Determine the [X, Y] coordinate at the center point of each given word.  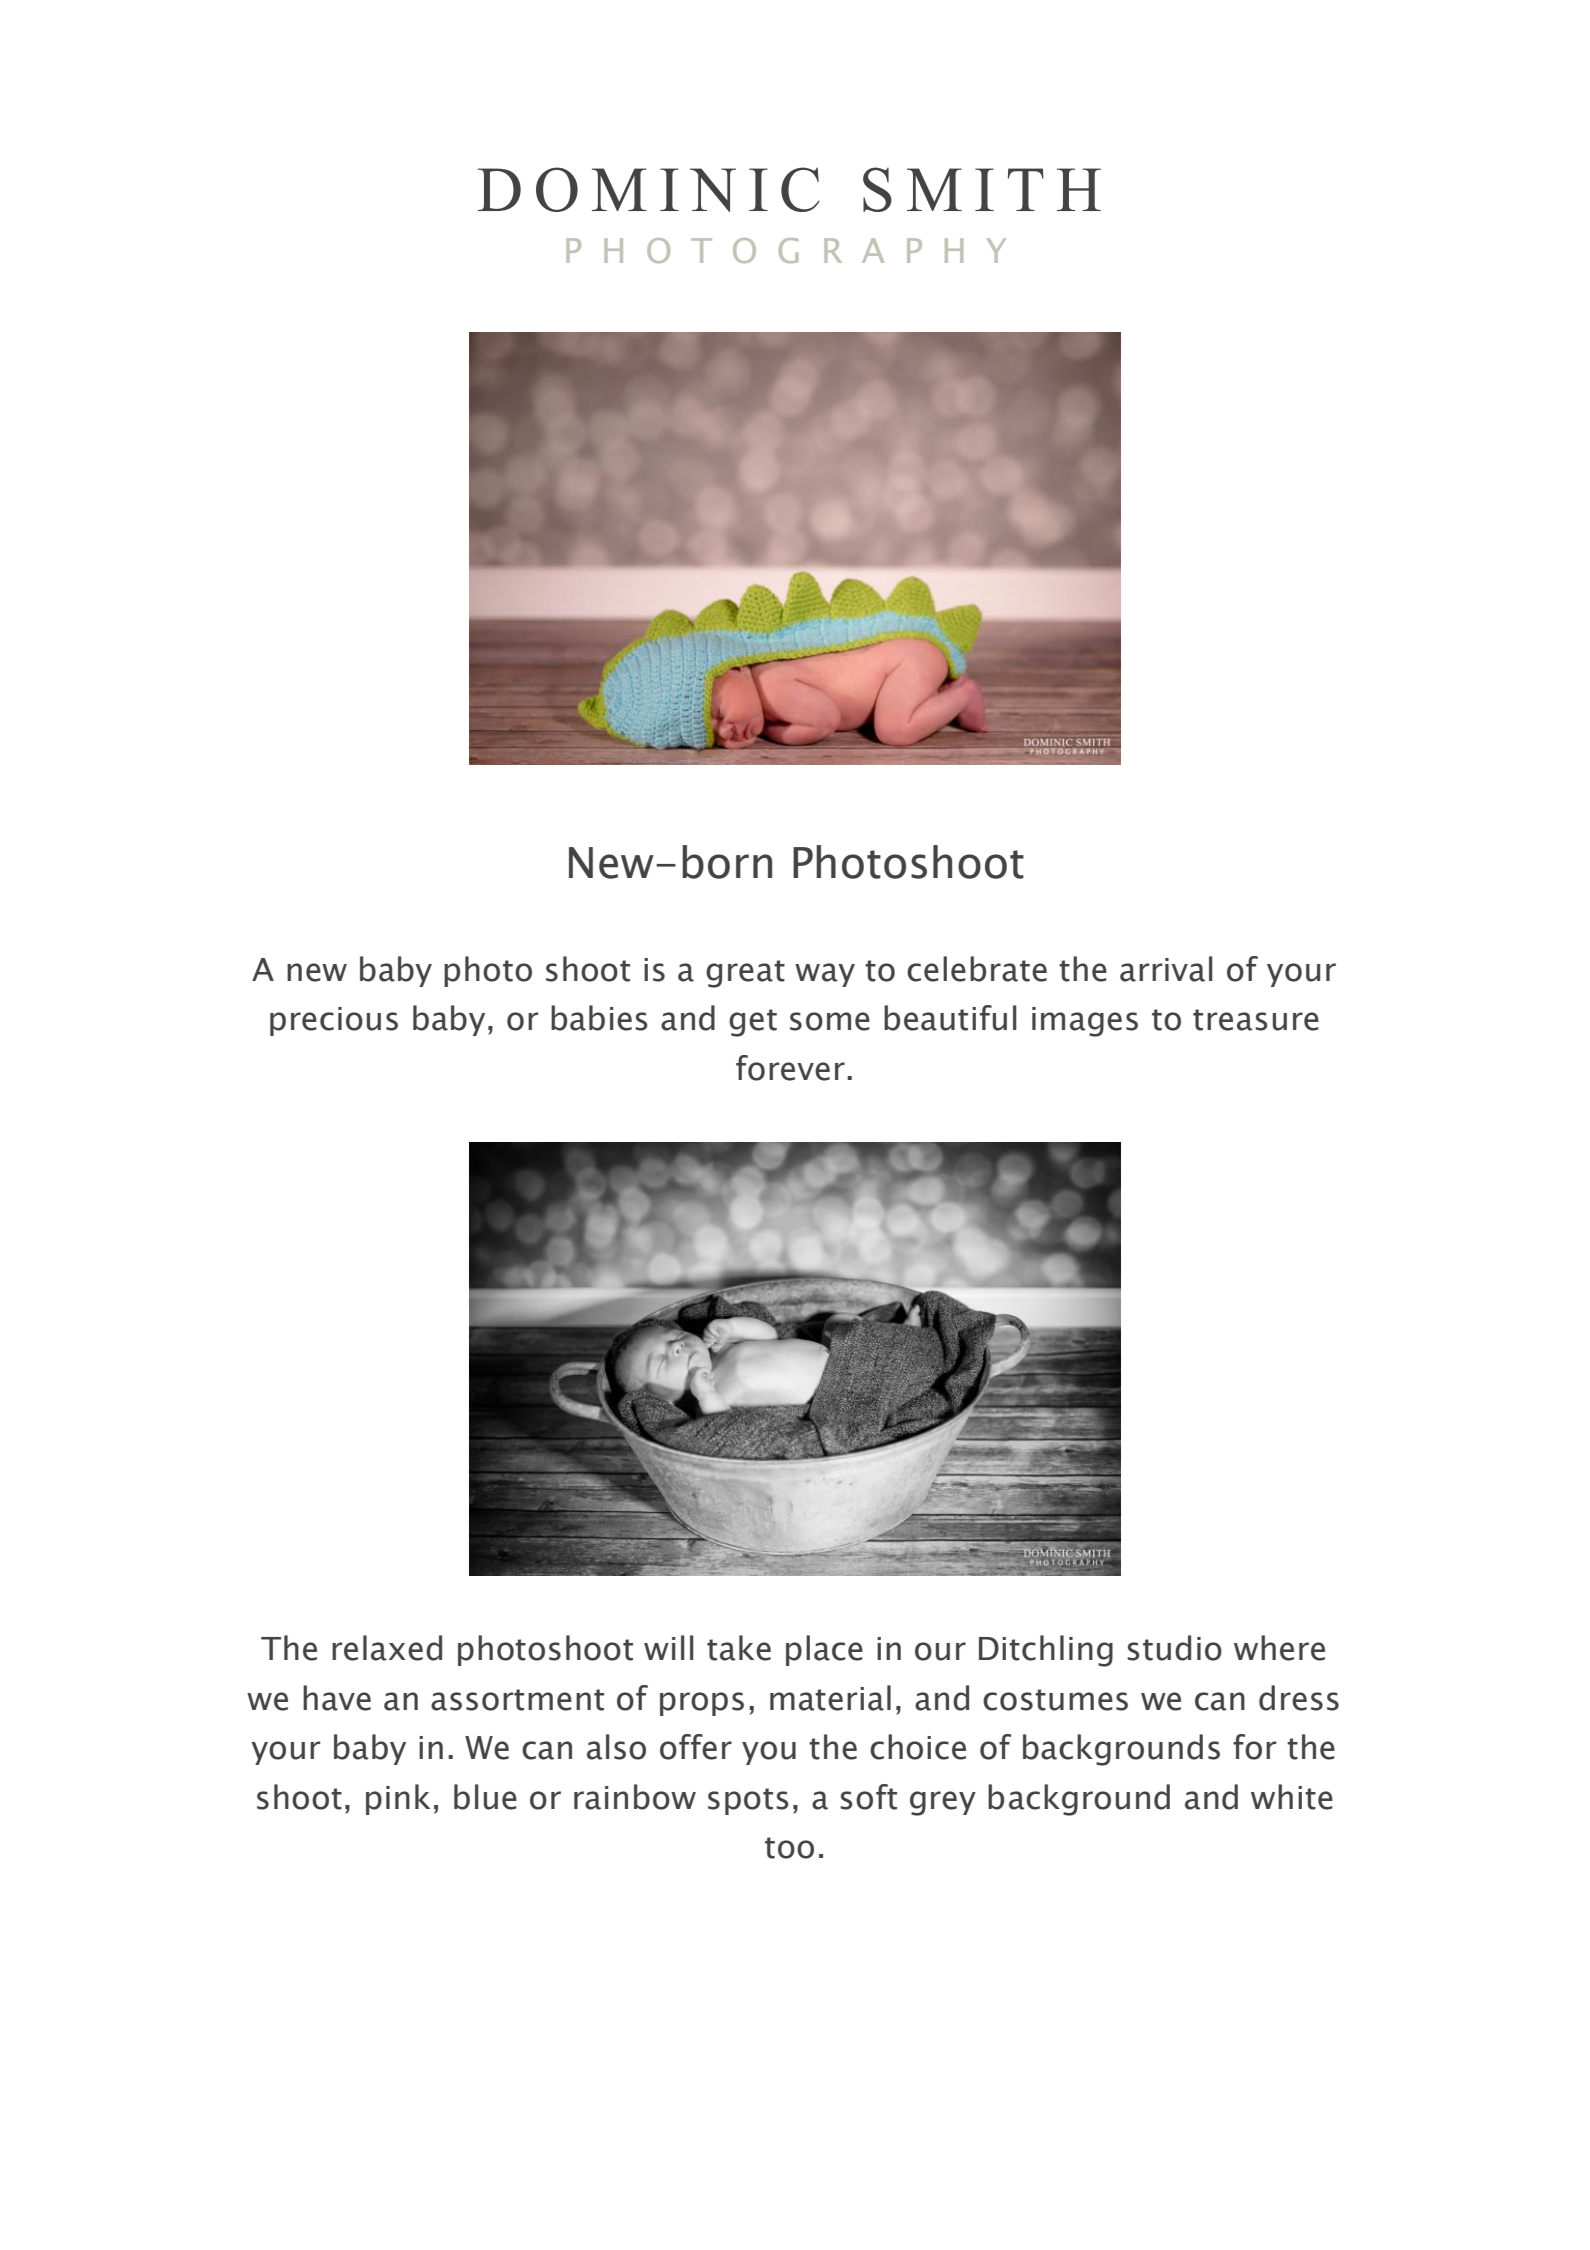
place [824, 1650]
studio [1174, 1648]
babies [599, 1018]
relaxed [387, 1648]
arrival [1166, 969]
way [825, 975]
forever [790, 1068]
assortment [517, 1700]
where [1279, 1648]
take [739, 1648]
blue [485, 1797]
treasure [1256, 1020]
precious [334, 1021]
